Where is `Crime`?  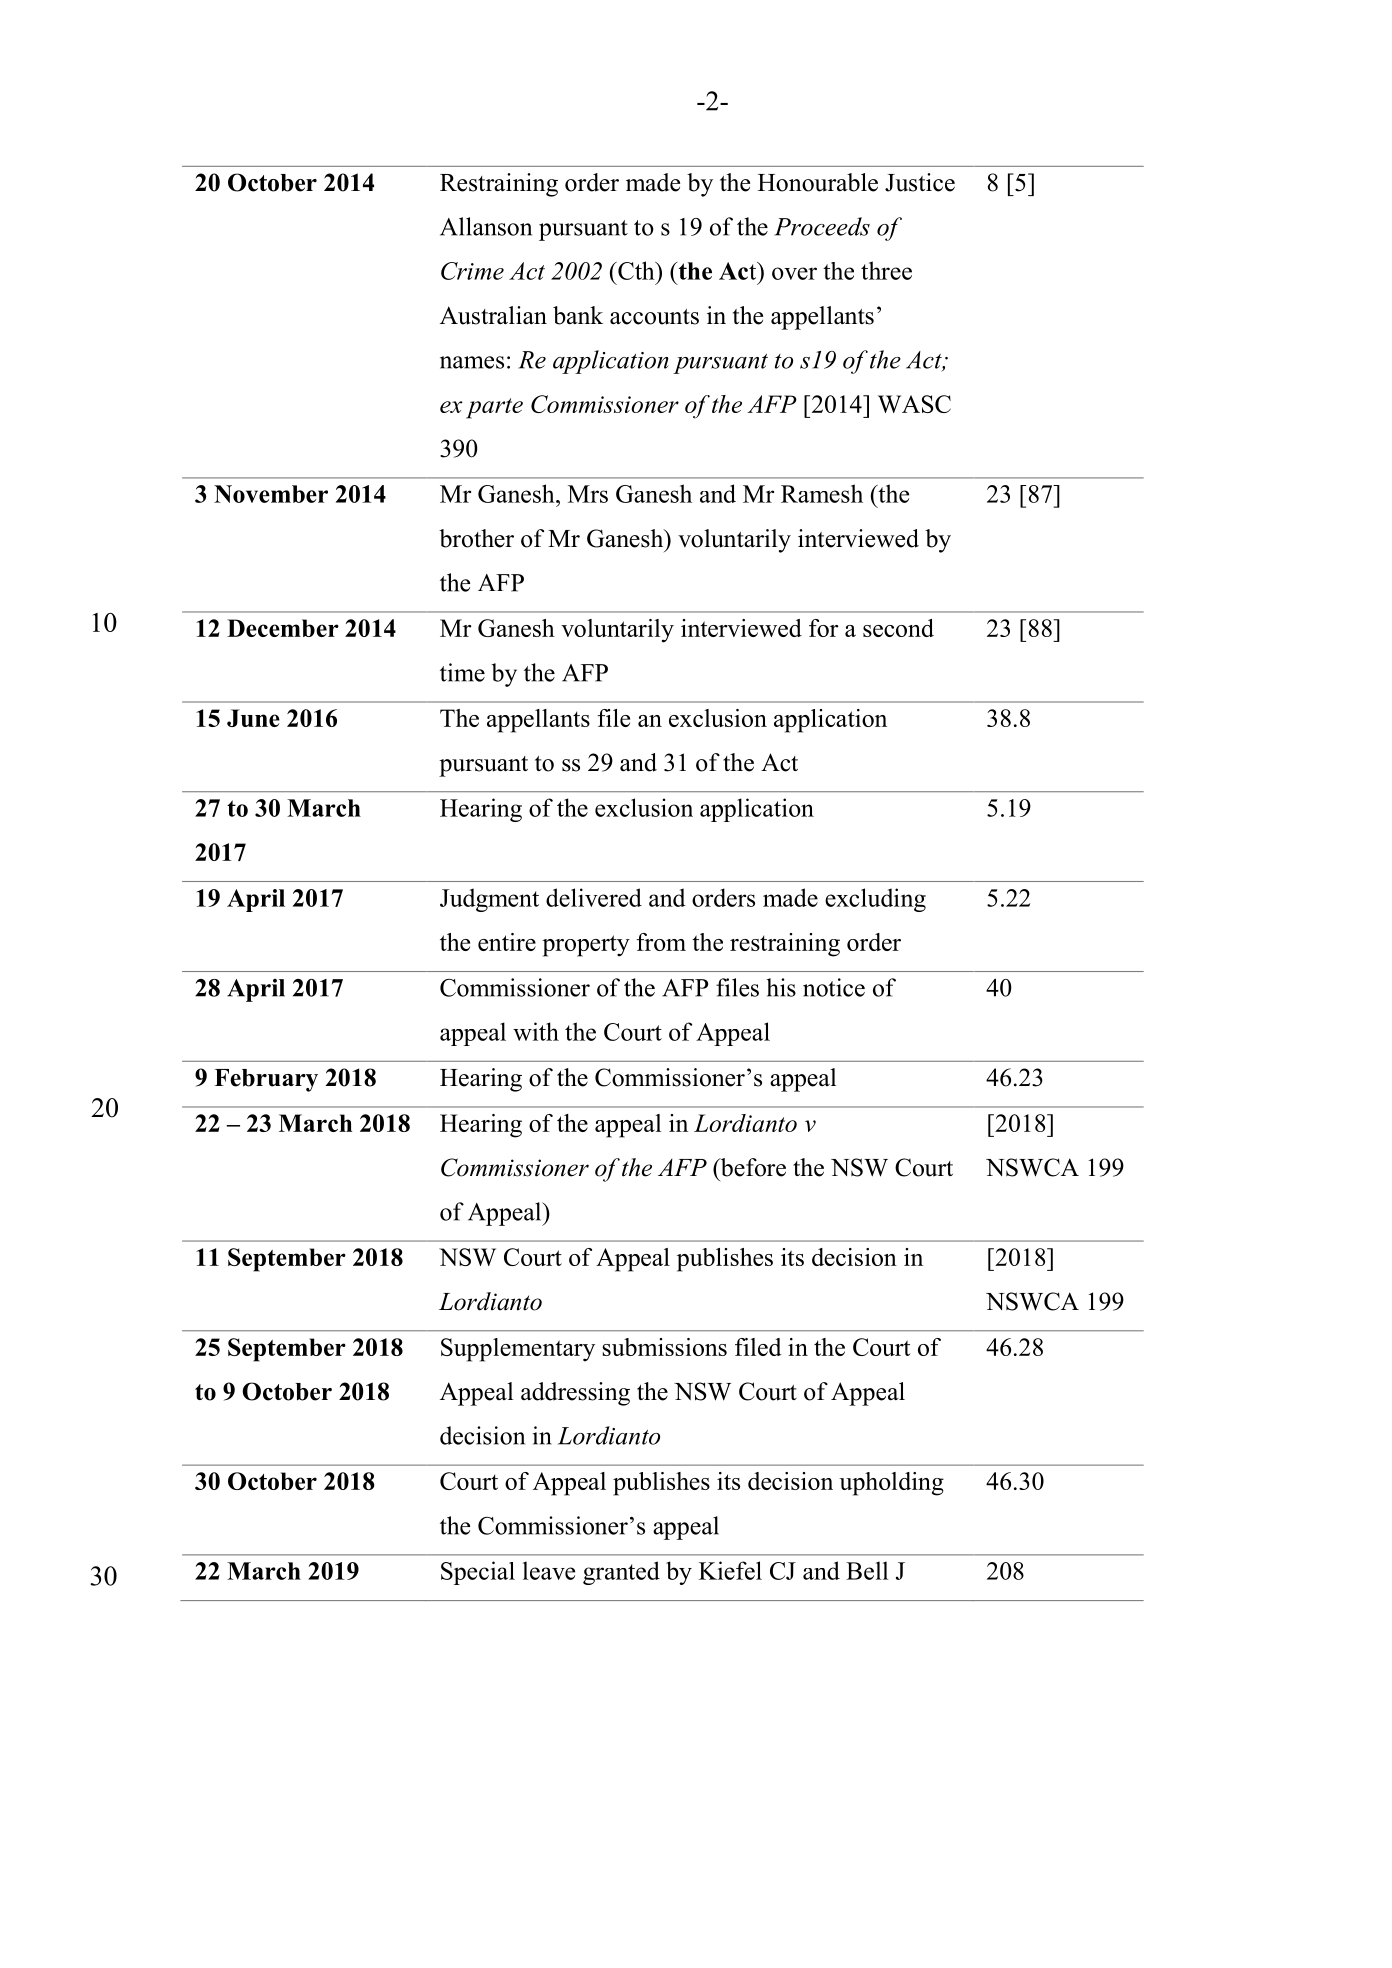 Crime is located at coordinates (472, 271).
